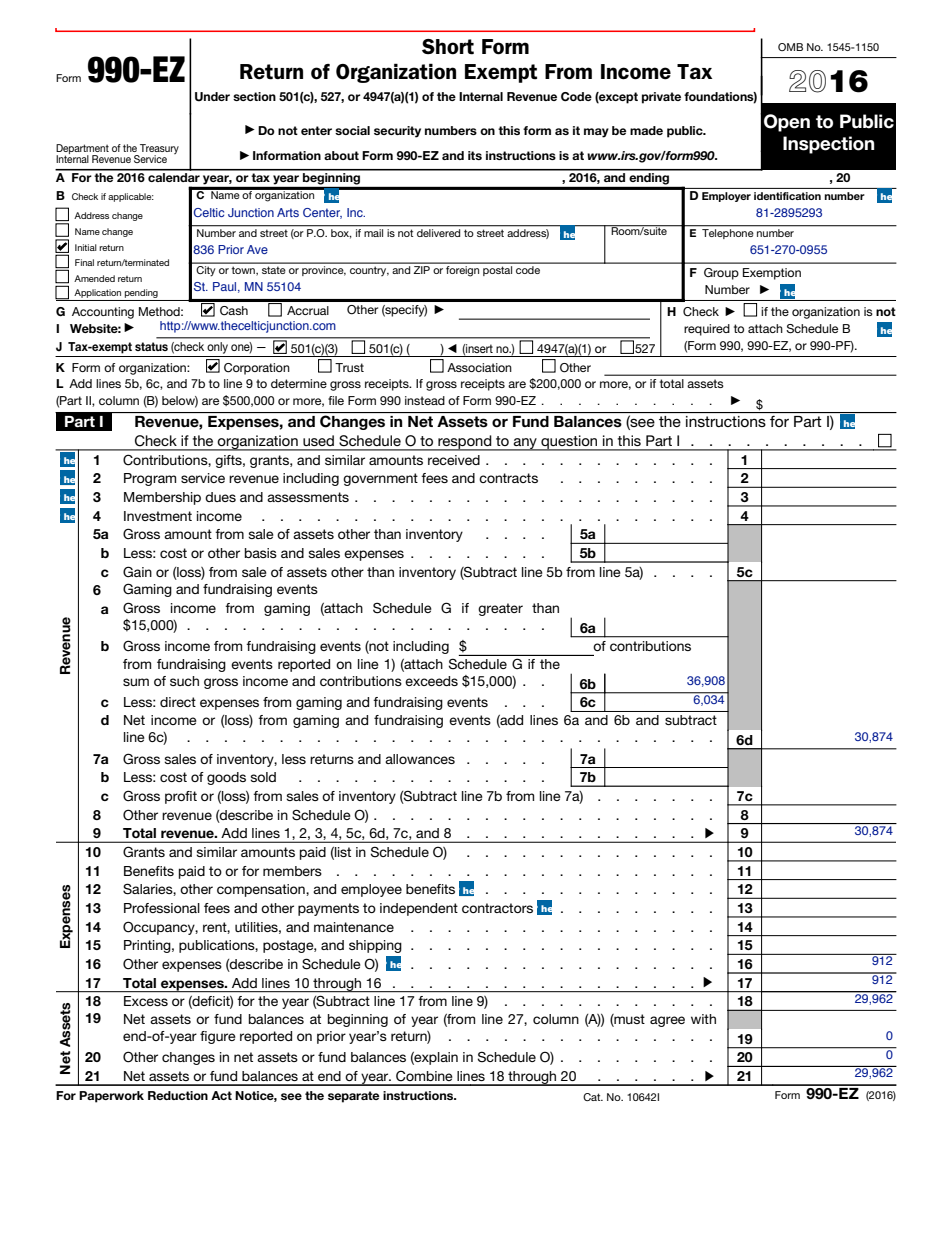 This document has width=952, height=1233. Describe the element at coordinates (703, 1019) in the document. I see `with` at that location.
